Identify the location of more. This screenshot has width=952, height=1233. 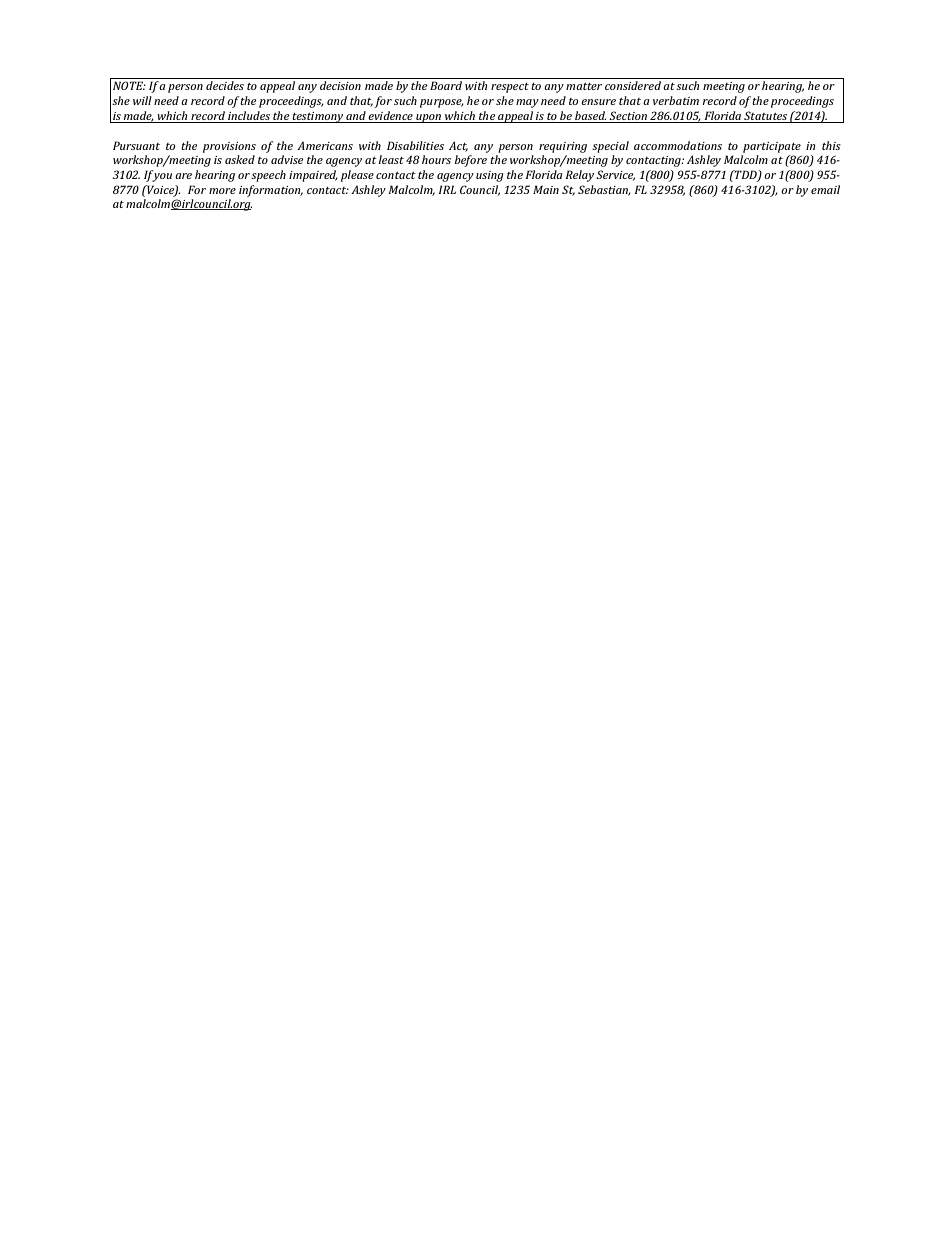
(222, 191).
